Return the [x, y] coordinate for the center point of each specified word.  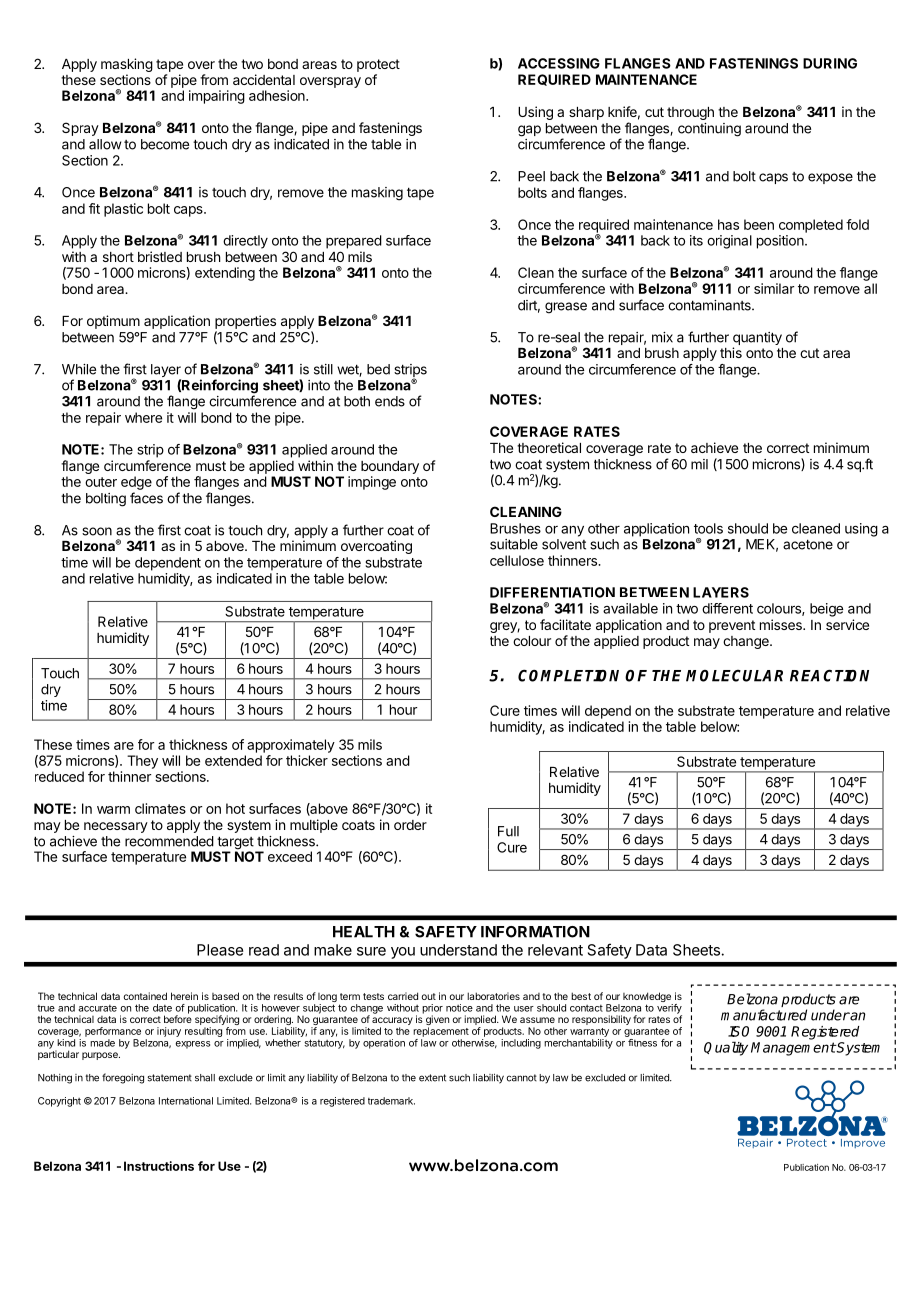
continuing [709, 130]
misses [782, 624]
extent [432, 1078]
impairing [217, 97]
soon [97, 531]
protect [378, 65]
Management [793, 1049]
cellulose [517, 560]
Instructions [159, 1166]
